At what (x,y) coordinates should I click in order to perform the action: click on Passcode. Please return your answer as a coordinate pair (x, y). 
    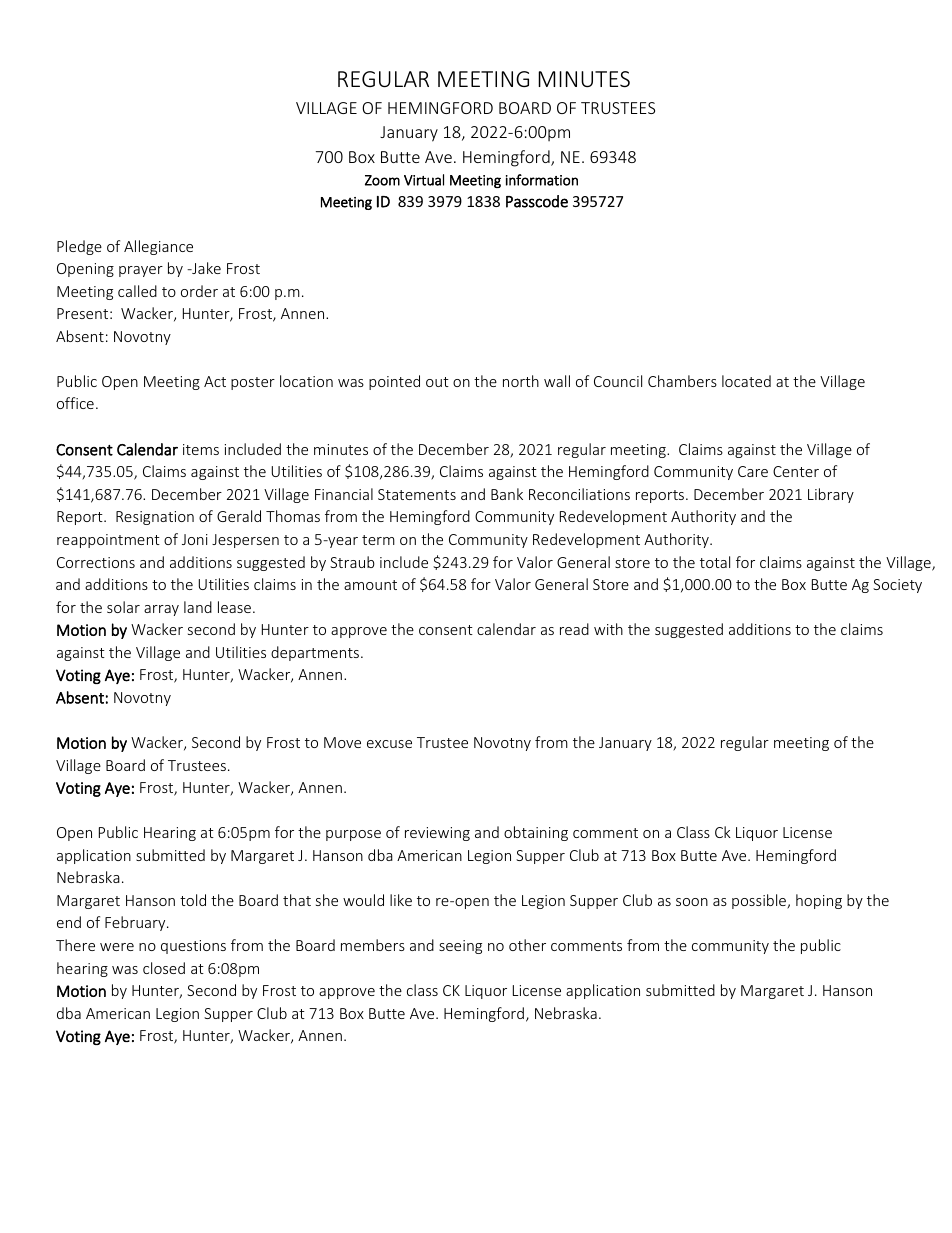
    Looking at the image, I should click on (537, 201).
